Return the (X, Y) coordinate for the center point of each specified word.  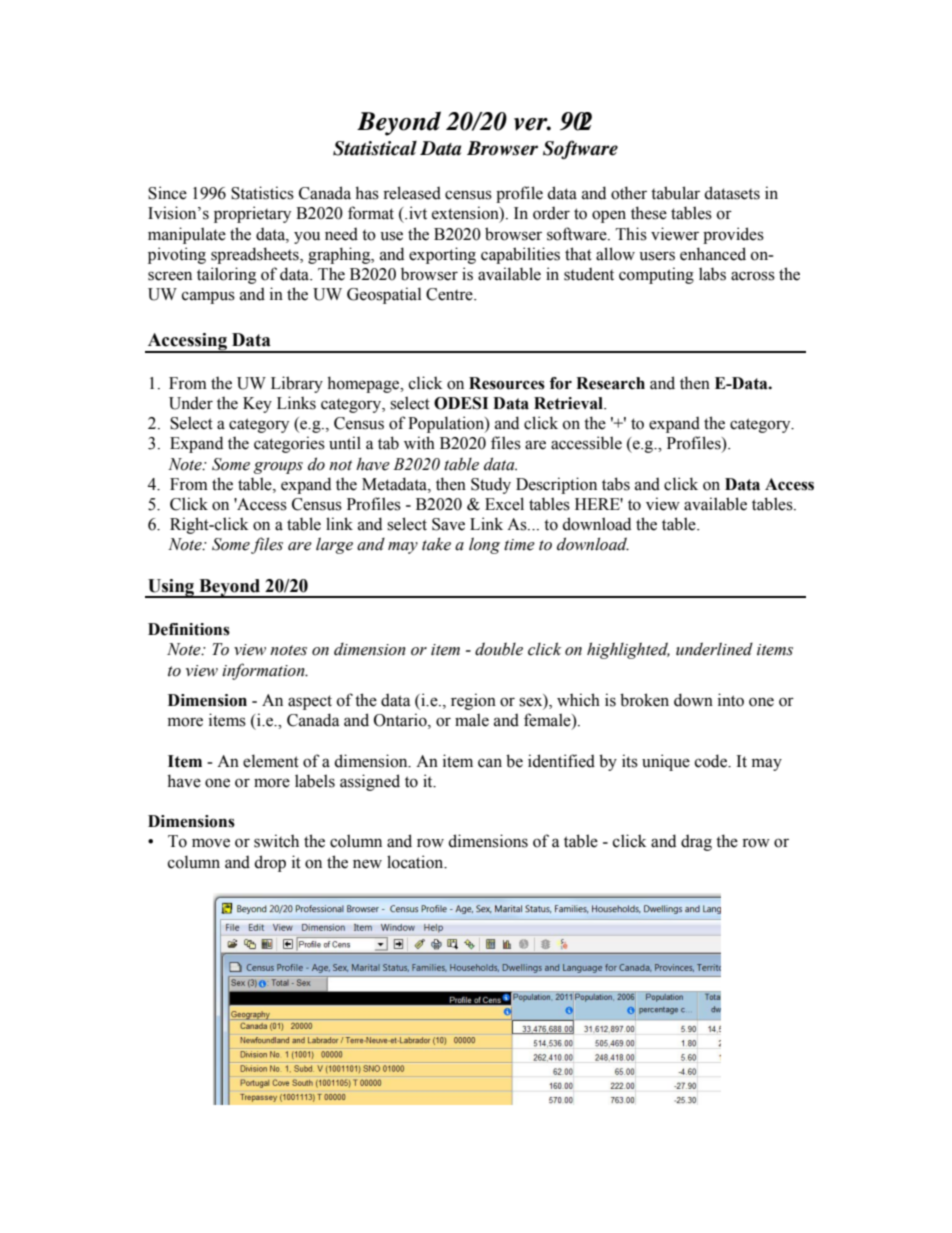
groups (278, 468)
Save (448, 524)
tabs (616, 484)
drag (696, 842)
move (211, 843)
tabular (675, 193)
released (412, 193)
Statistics (262, 193)
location (416, 862)
